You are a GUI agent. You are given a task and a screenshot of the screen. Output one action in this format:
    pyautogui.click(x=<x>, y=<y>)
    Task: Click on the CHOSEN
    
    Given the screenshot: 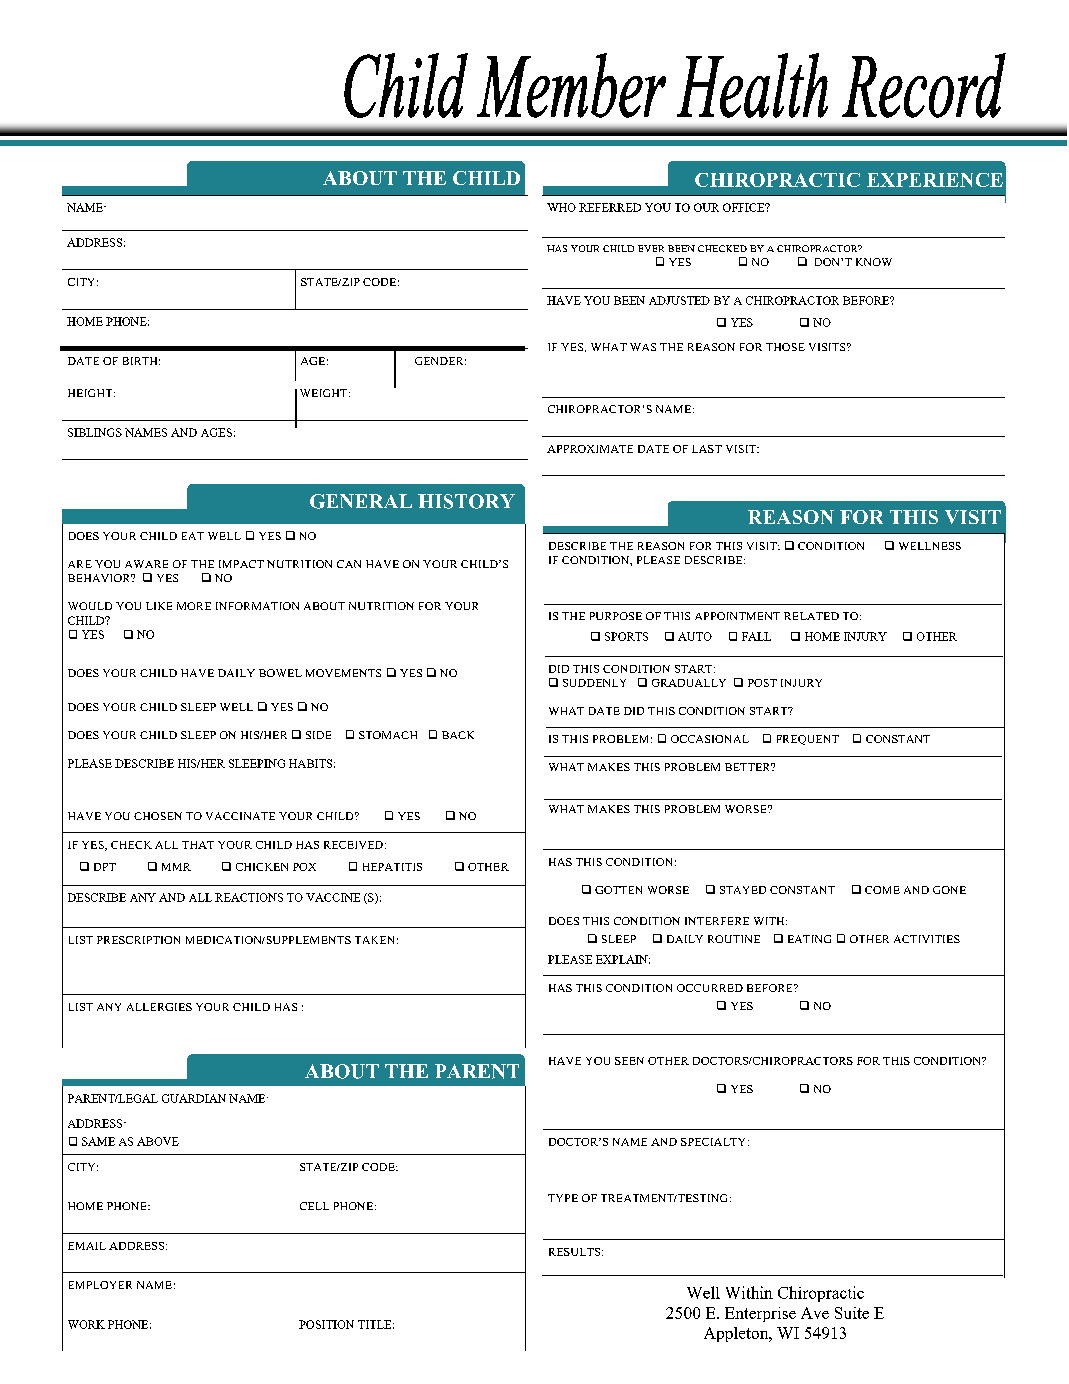 What is the action you would take?
    pyautogui.click(x=158, y=816)
